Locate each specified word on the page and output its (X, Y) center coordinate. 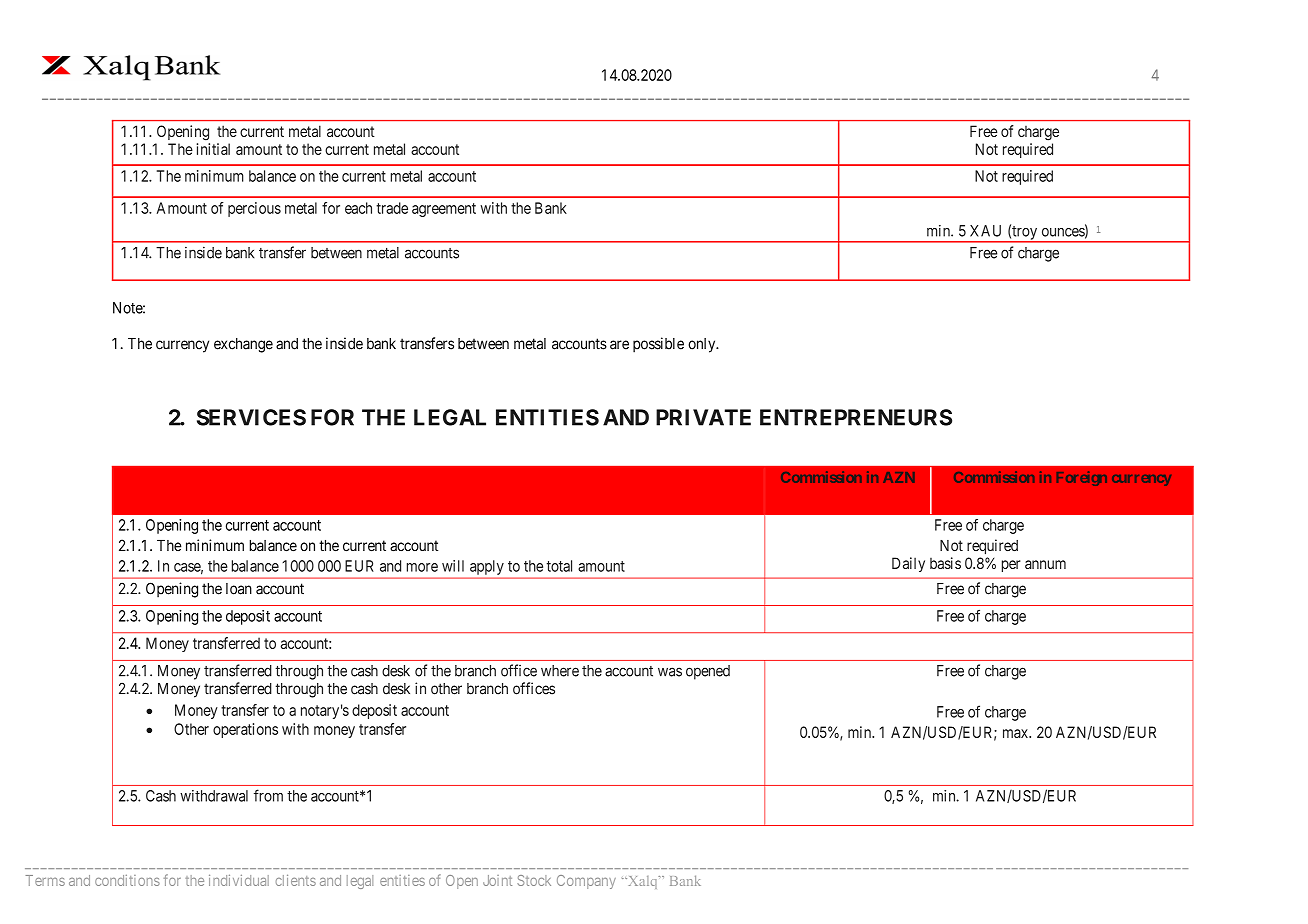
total (559, 566)
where (560, 671)
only (703, 345)
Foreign (1082, 478)
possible (658, 345)
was (670, 672)
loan (239, 589)
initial (213, 149)
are (619, 345)
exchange (243, 345)
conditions (127, 880)
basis (945, 563)
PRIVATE (703, 417)
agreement (444, 210)
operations (245, 730)
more (422, 567)
